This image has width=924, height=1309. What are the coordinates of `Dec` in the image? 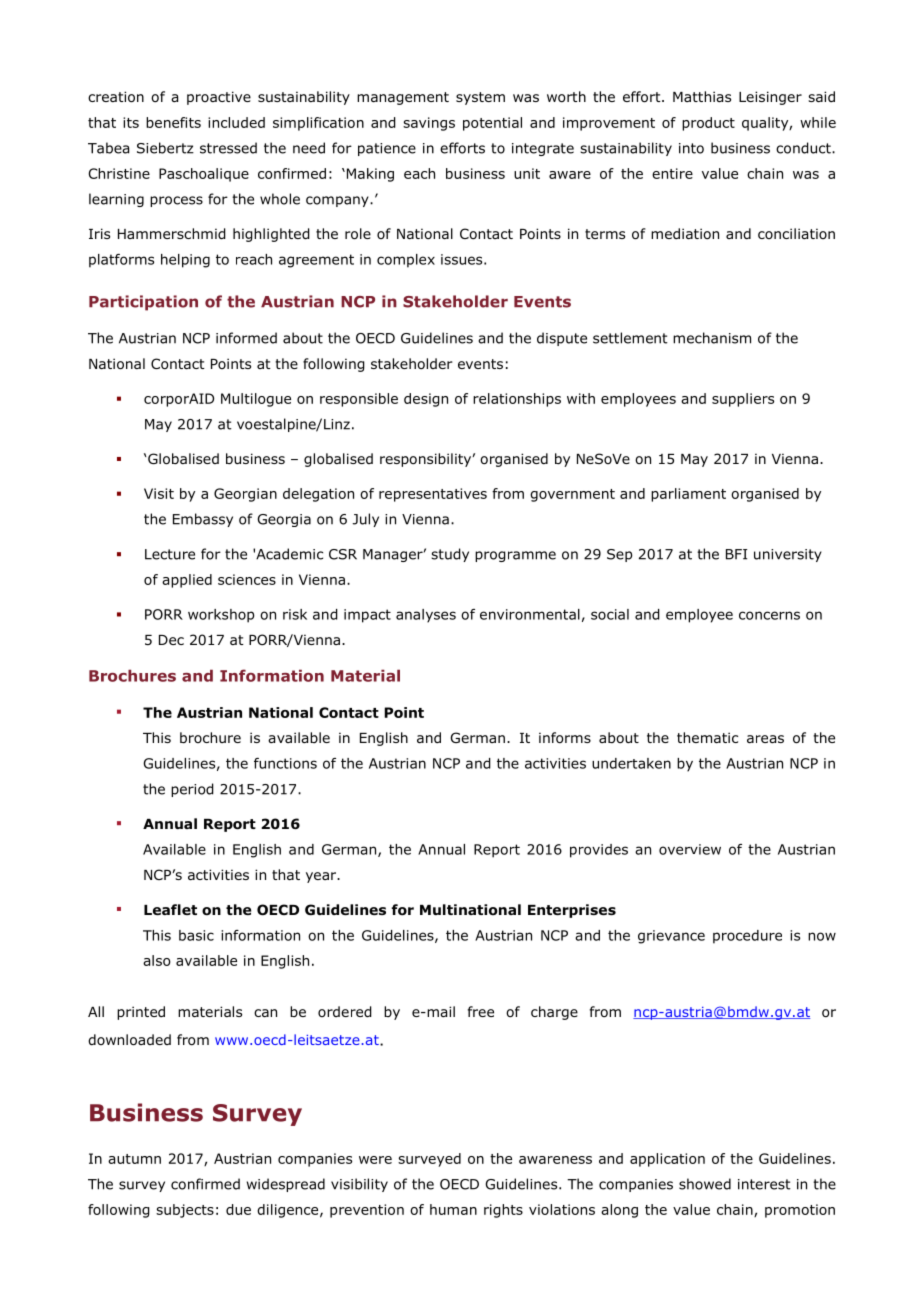 It's located at (171, 640).
